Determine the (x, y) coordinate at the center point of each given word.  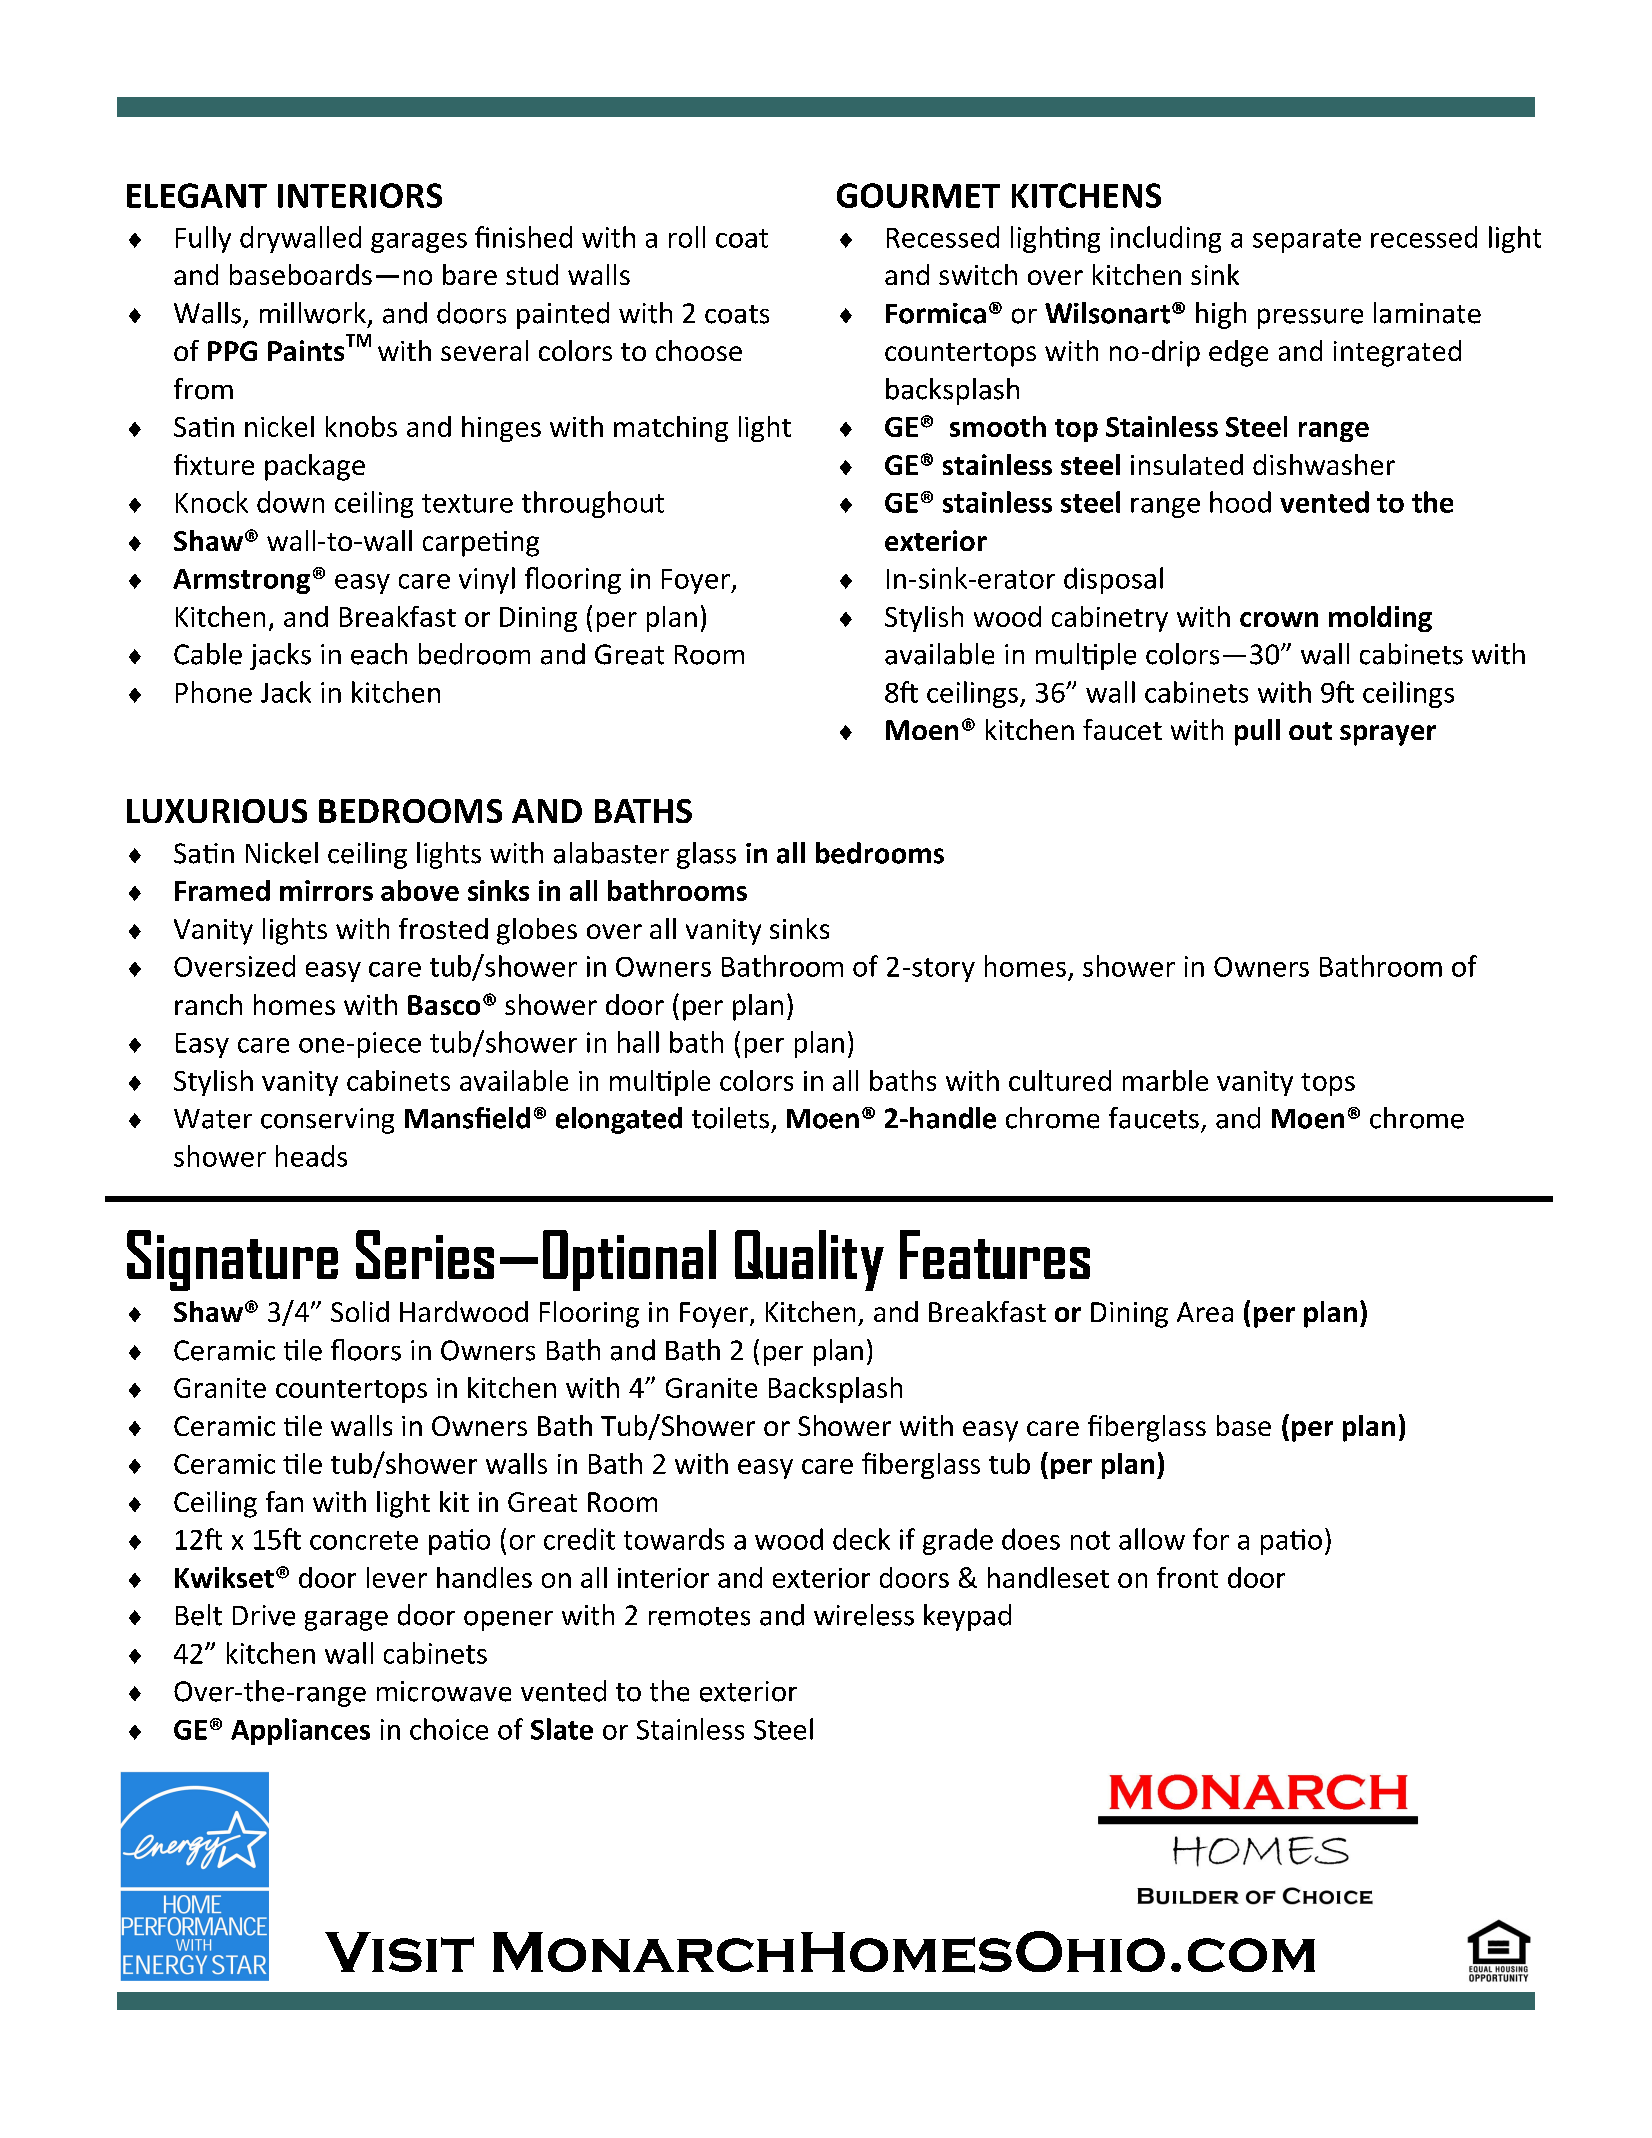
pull (1257, 732)
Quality (809, 1260)
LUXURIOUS (217, 811)
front (1187, 1577)
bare (470, 274)
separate (1307, 241)
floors (366, 1350)
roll (687, 237)
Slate (562, 1729)
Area (1205, 1312)
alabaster (611, 853)
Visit (399, 1952)
